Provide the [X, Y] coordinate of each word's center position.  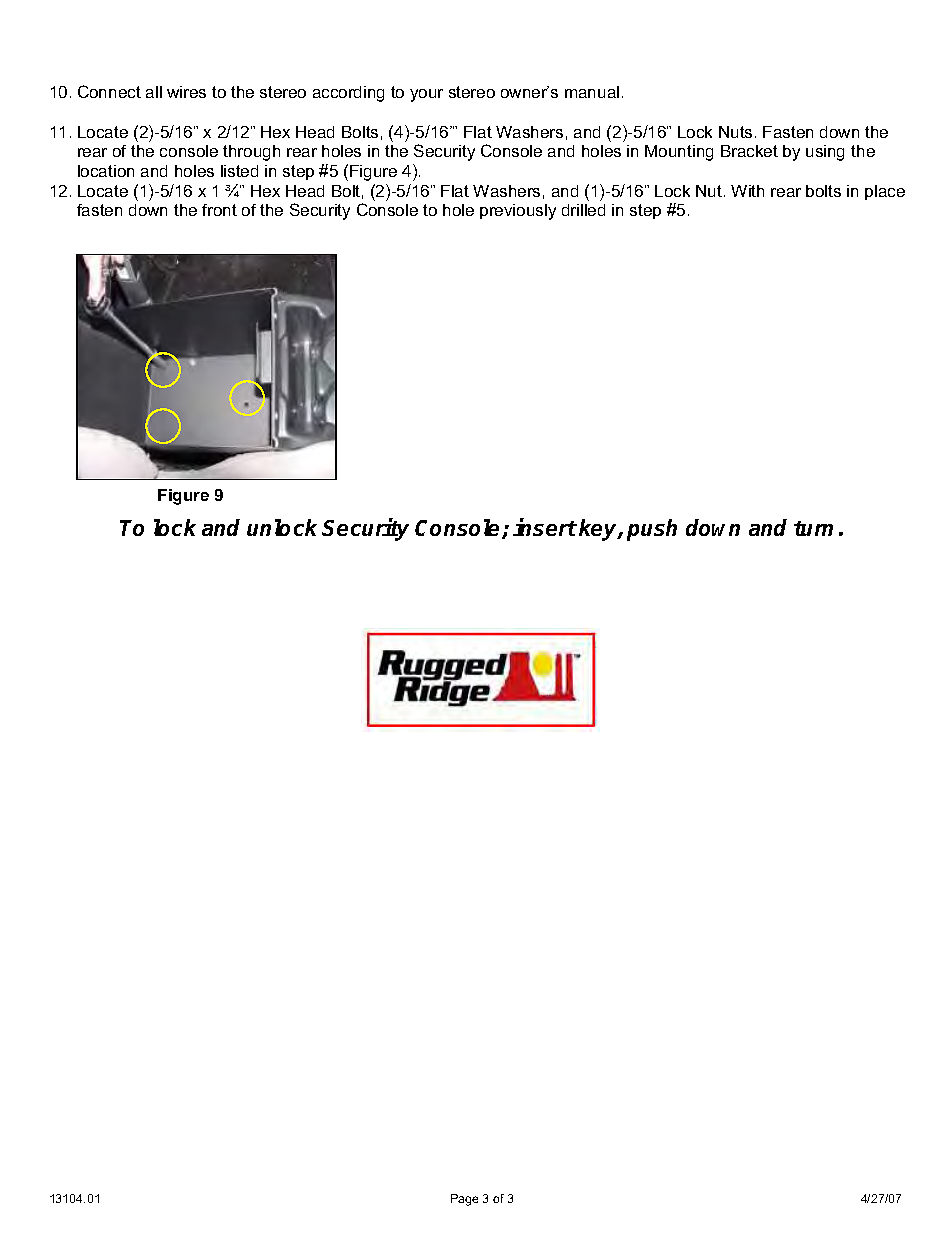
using [825, 153]
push [652, 530]
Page [464, 1200]
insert [545, 527]
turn [813, 528]
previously [518, 212]
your [426, 95]
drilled [583, 210]
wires [186, 92]
